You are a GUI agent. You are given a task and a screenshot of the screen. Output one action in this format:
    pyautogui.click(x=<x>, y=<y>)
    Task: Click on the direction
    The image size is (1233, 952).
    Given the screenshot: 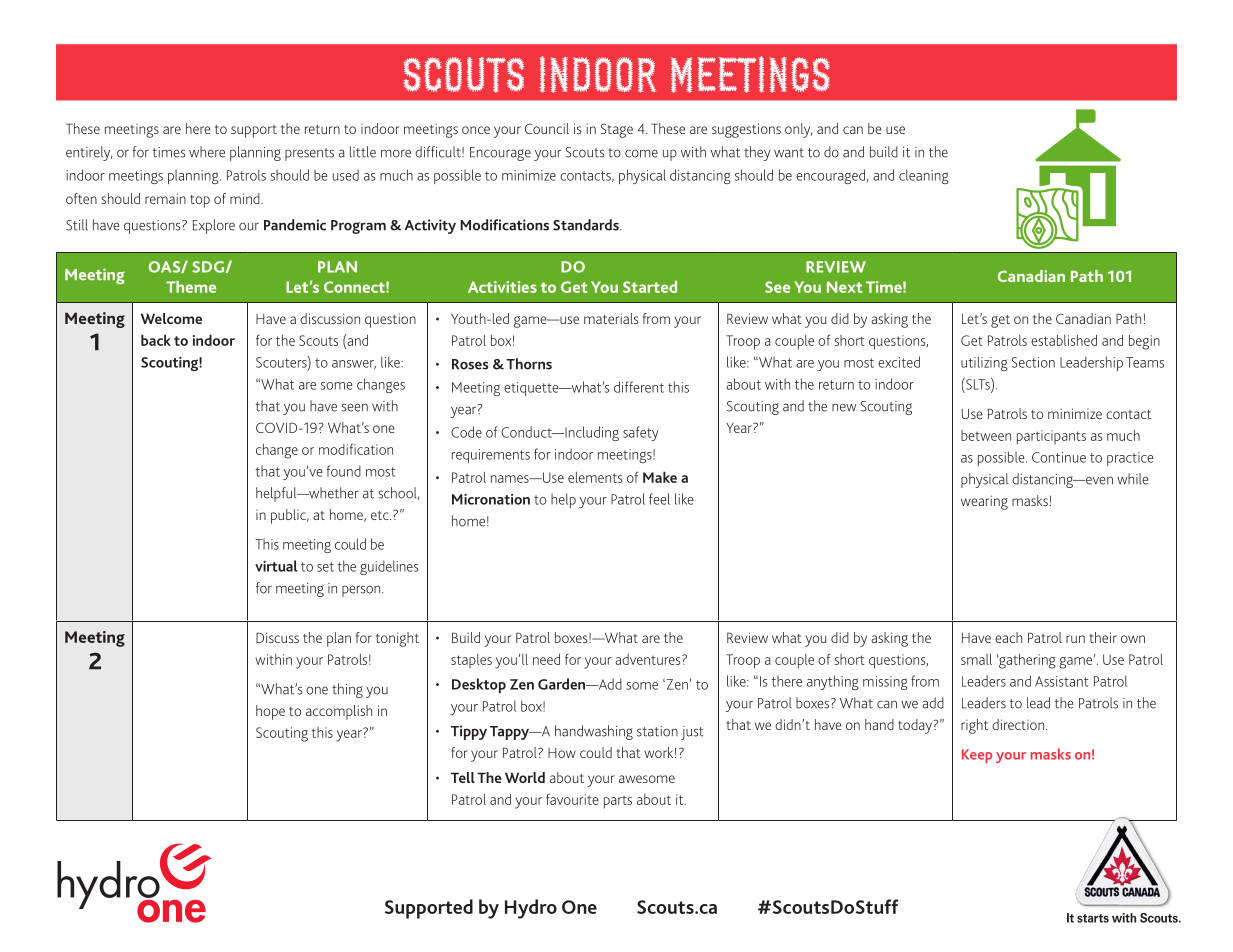 What is the action you would take?
    pyautogui.click(x=1019, y=724)
